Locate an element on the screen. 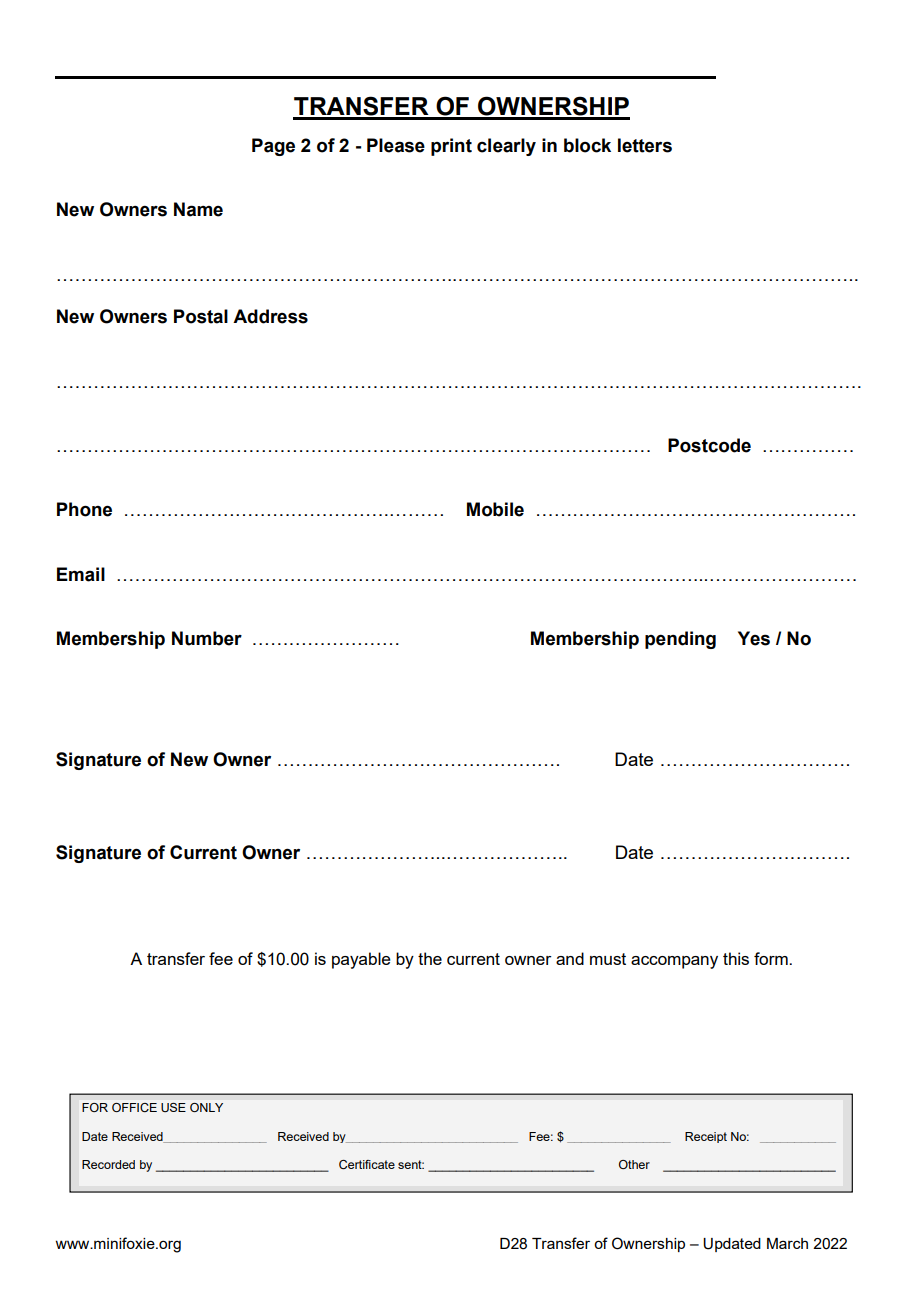 The height and width of the screenshot is (1308, 924). print is located at coordinates (451, 147).
